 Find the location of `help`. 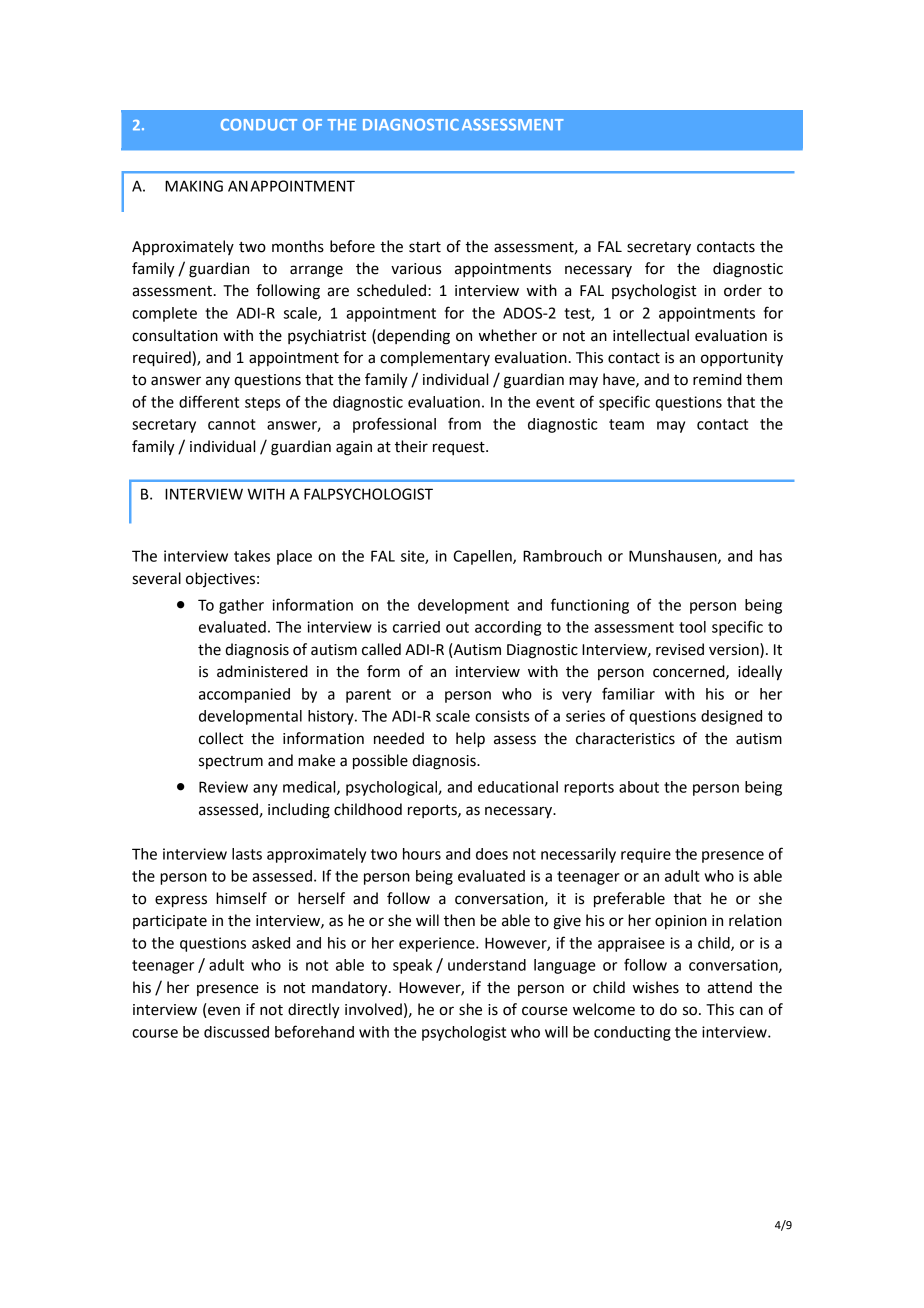

help is located at coordinates (470, 740).
